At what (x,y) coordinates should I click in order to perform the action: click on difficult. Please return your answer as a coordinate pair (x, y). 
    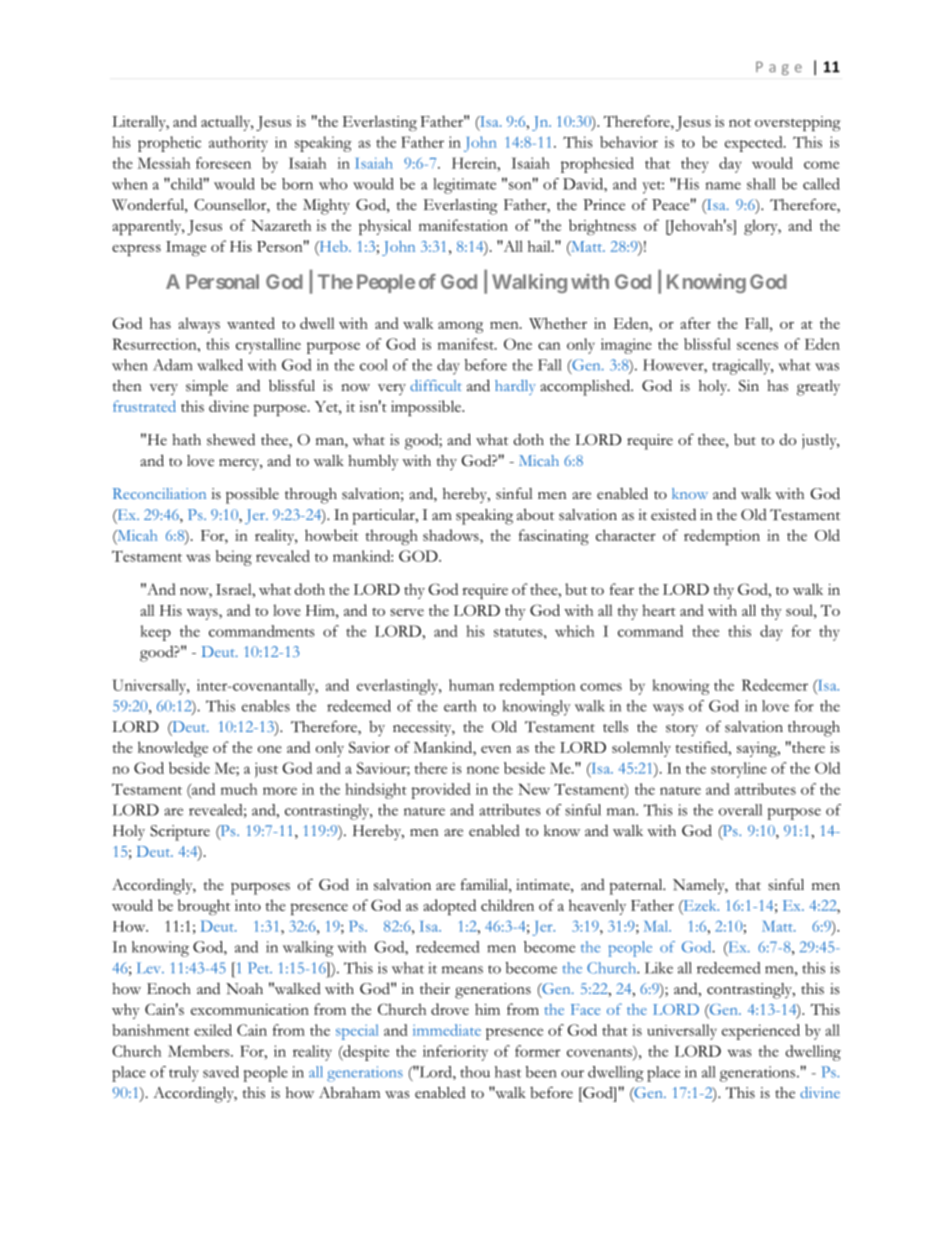
    Looking at the image, I should click on (436, 385).
